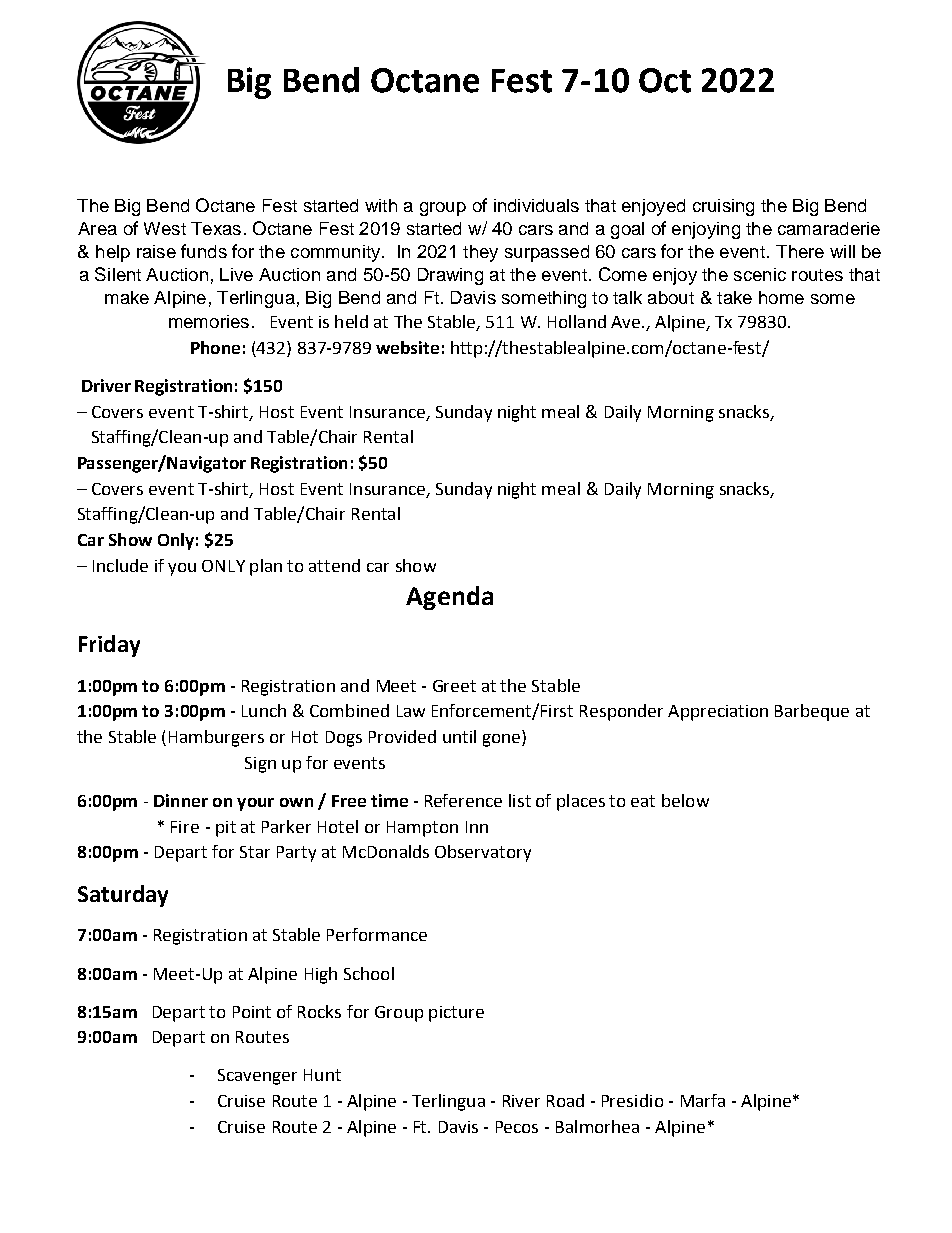 The image size is (952, 1233). I want to click on West, so click(165, 228).
